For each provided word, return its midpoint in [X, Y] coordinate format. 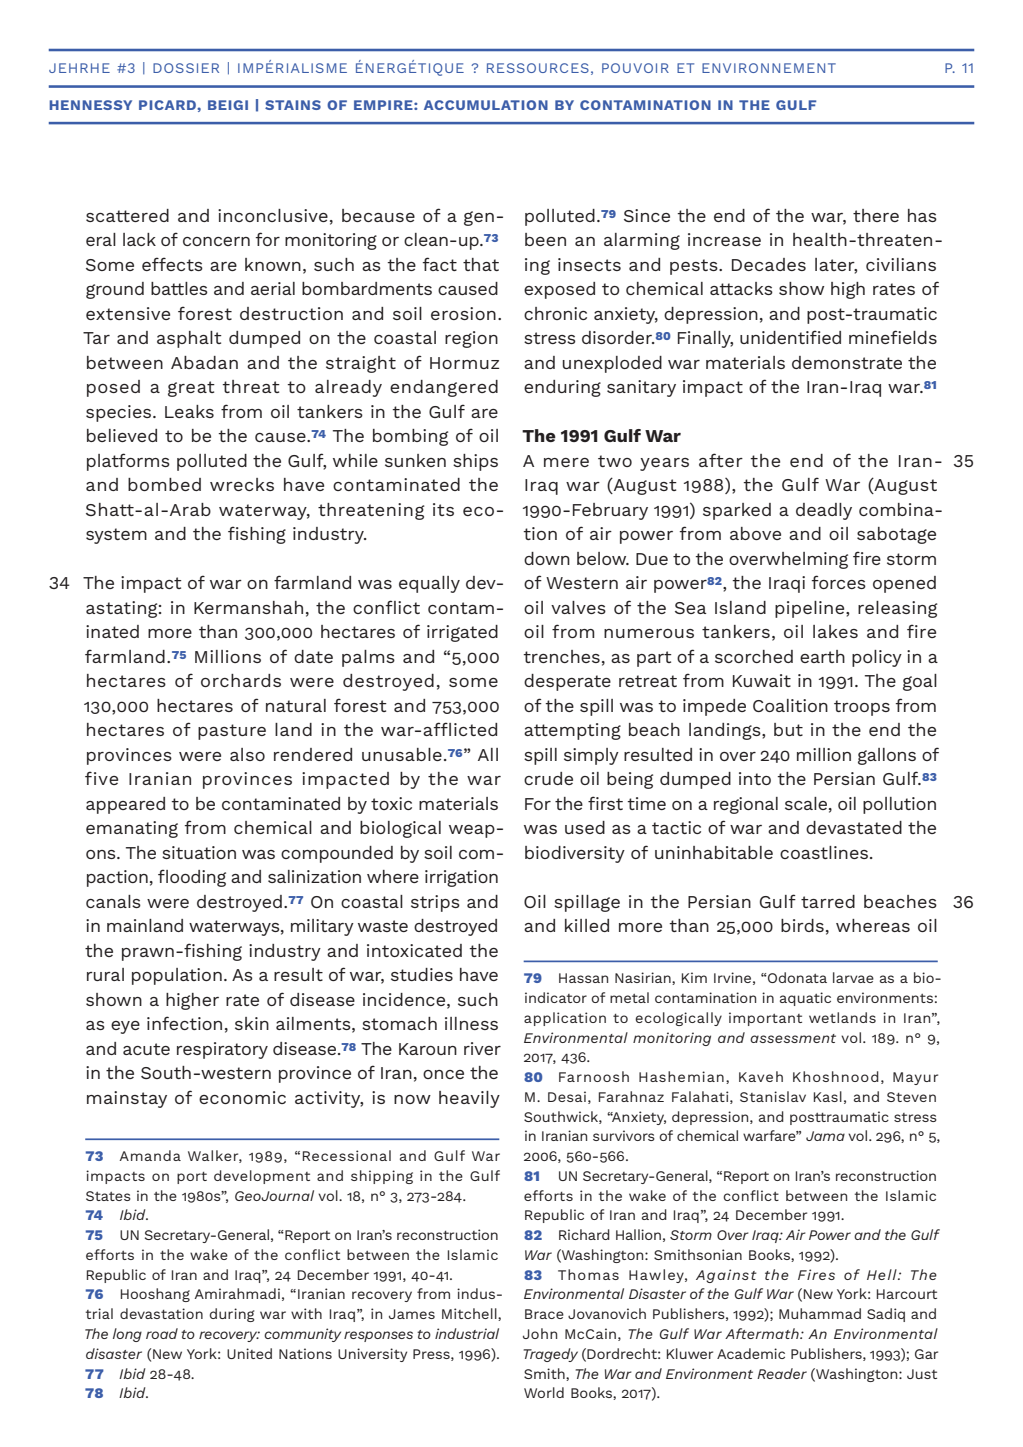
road [162, 1333]
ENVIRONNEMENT [769, 68]
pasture [232, 732]
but [788, 729]
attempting [572, 731]
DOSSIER [186, 68]
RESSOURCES [538, 68]
